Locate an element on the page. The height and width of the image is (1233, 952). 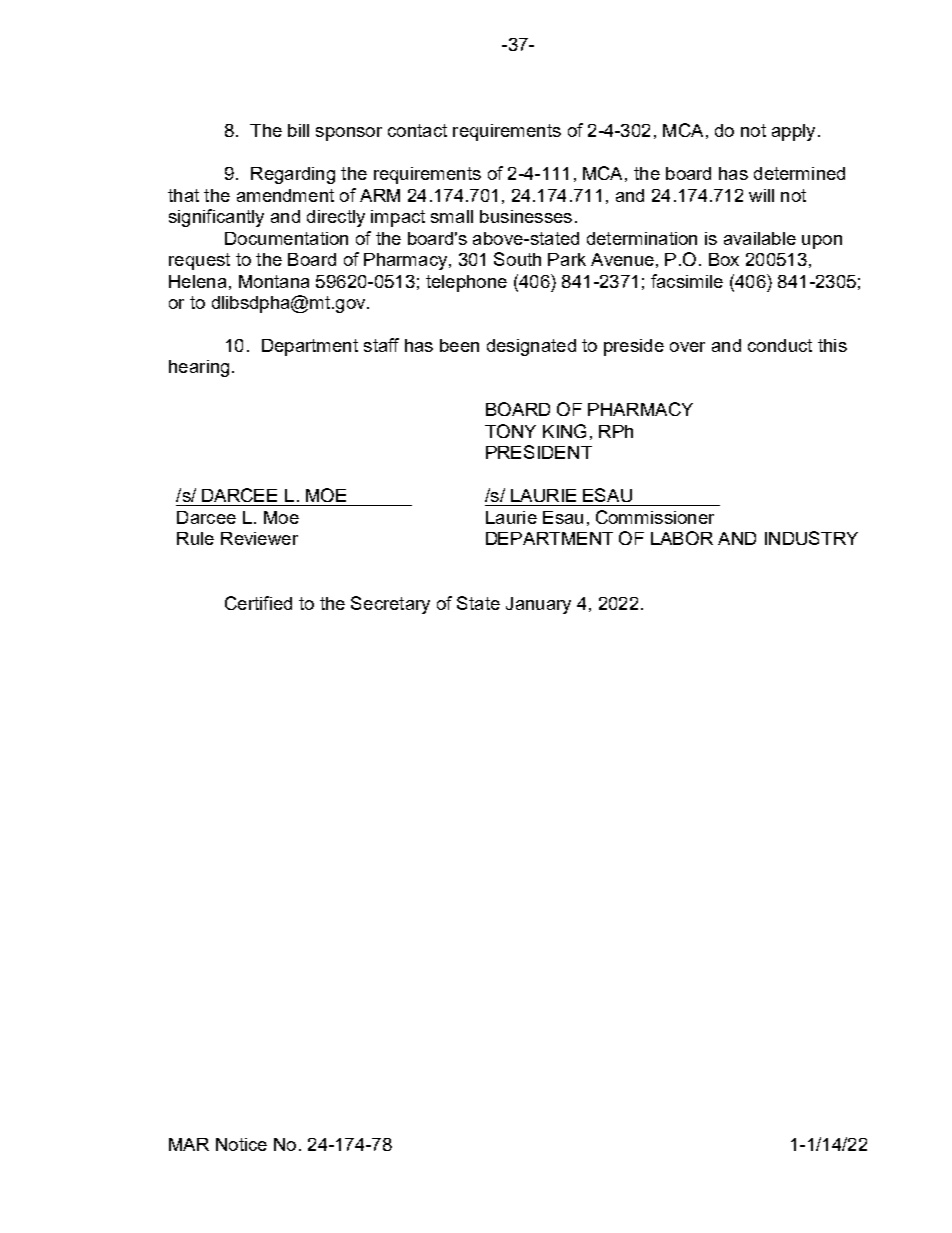
Reviewer is located at coordinates (259, 538).
